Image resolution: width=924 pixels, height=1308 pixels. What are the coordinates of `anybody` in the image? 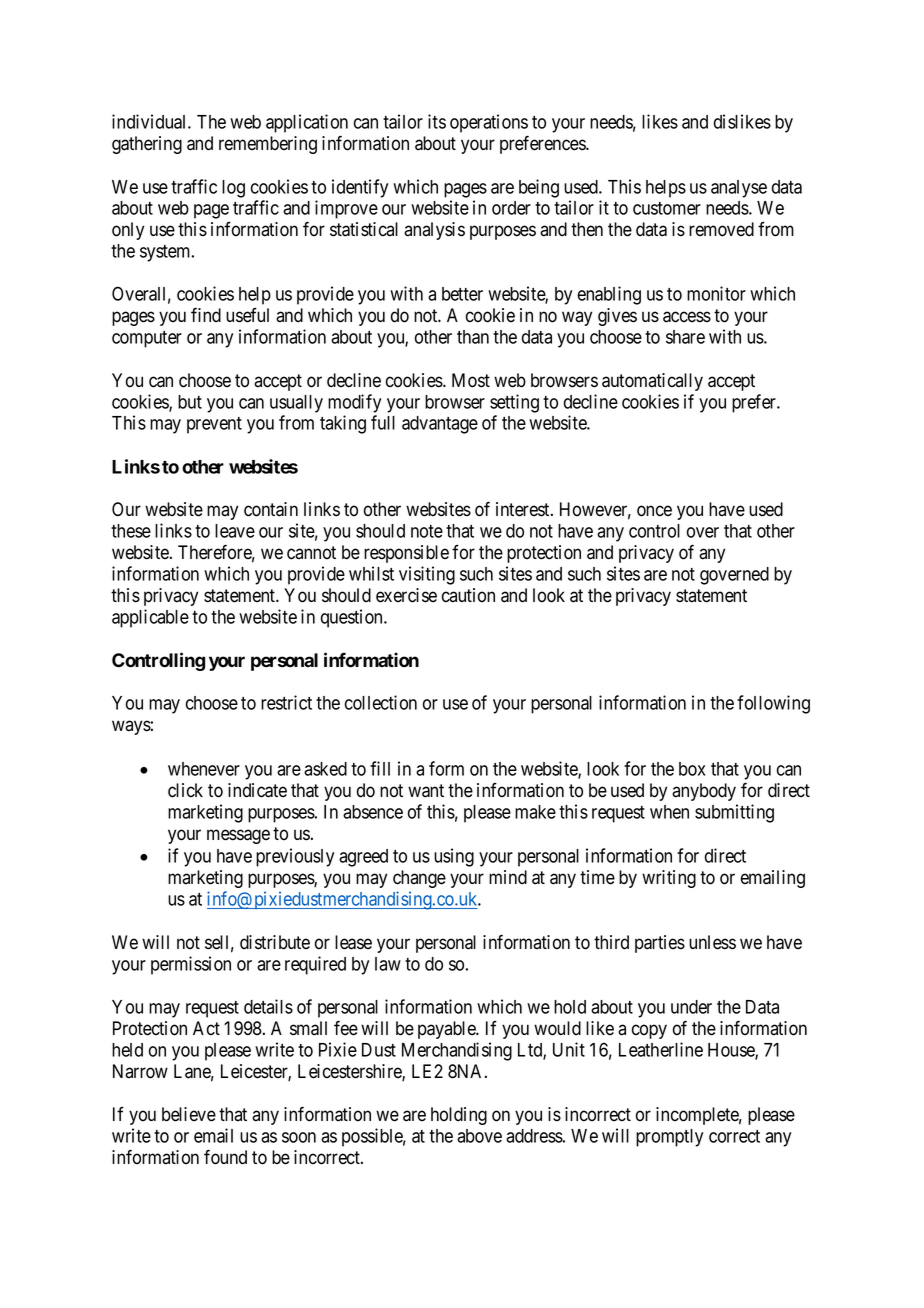 It's located at (704, 792).
